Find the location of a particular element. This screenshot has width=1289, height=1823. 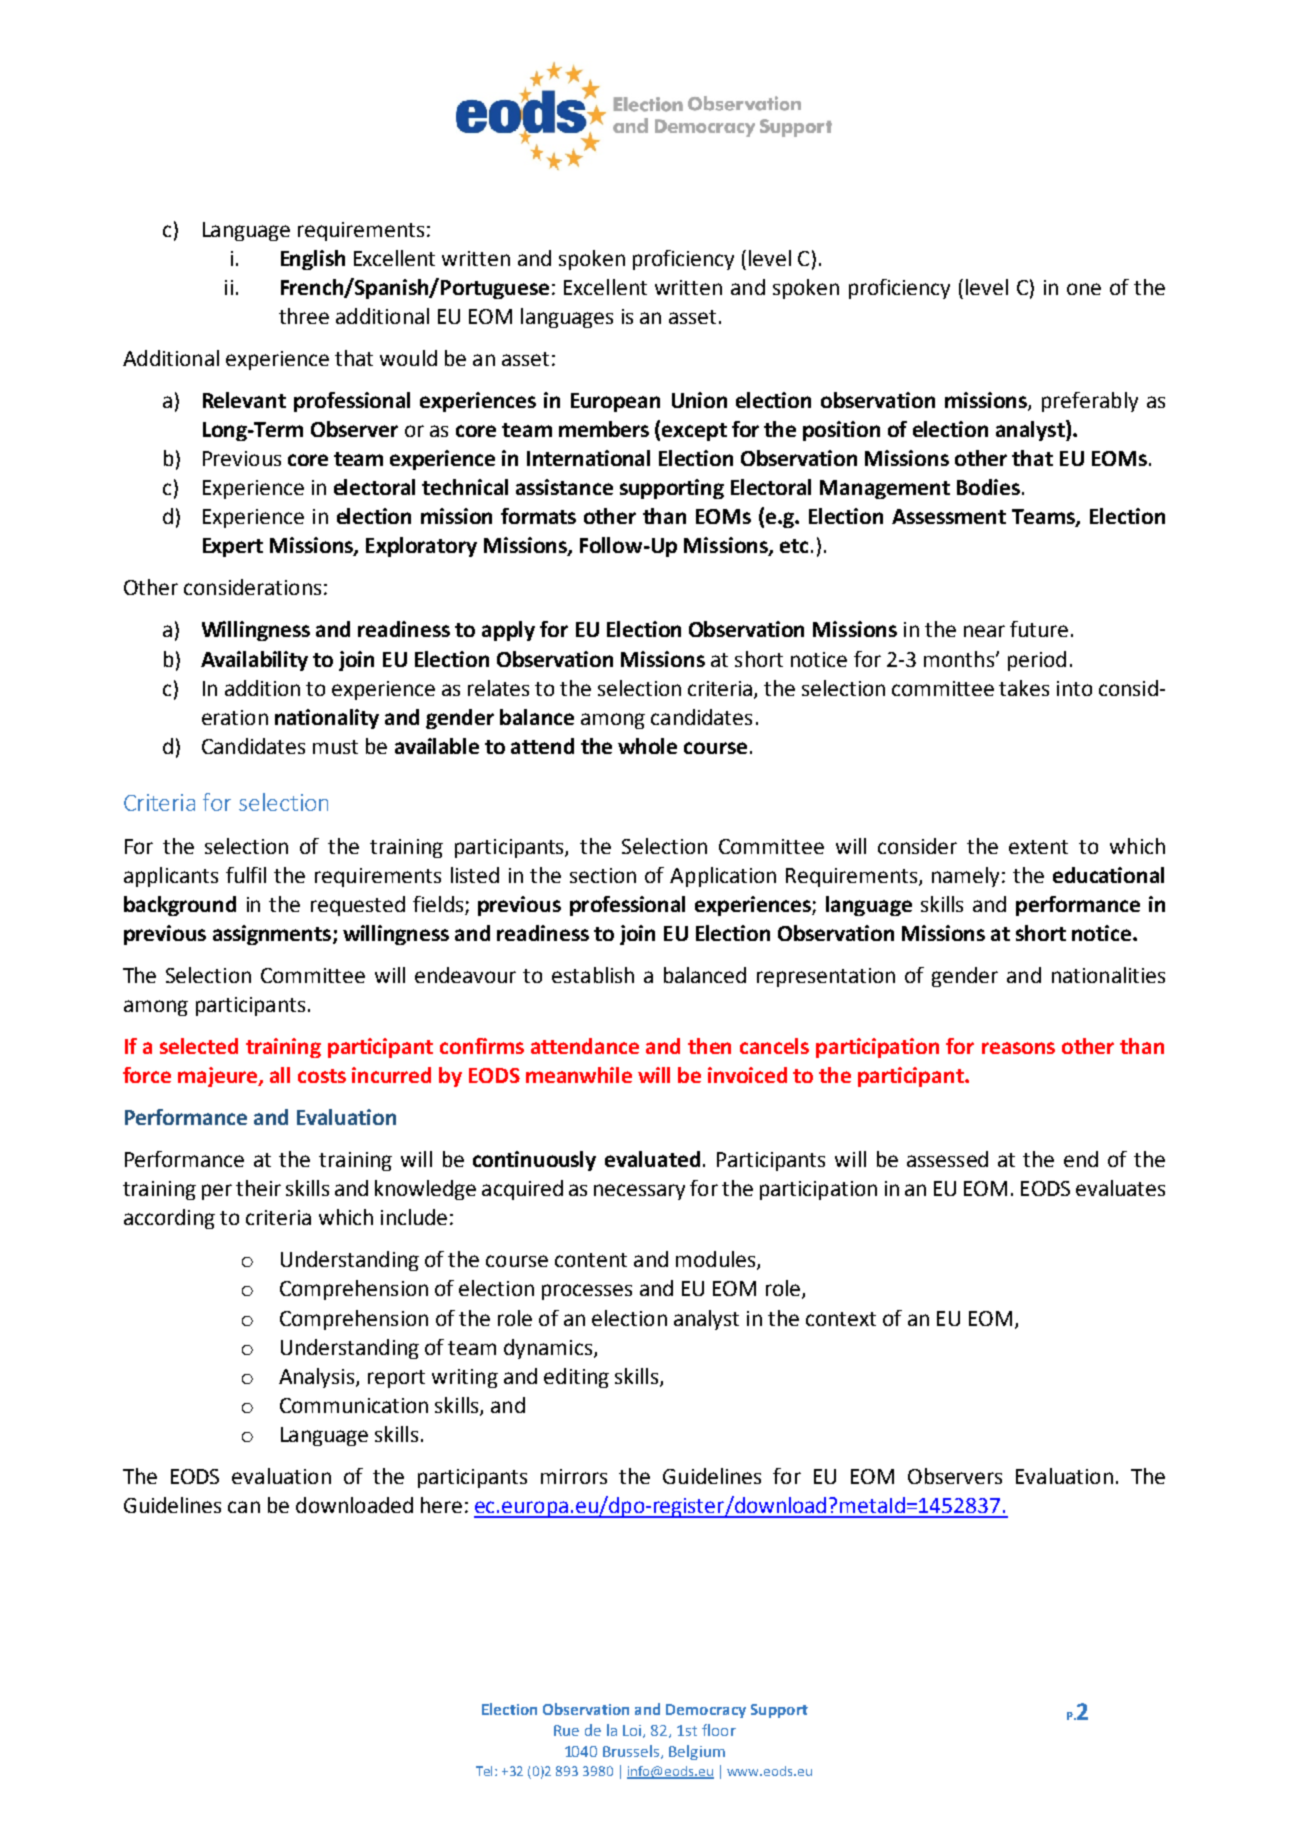

establish is located at coordinates (593, 975).
